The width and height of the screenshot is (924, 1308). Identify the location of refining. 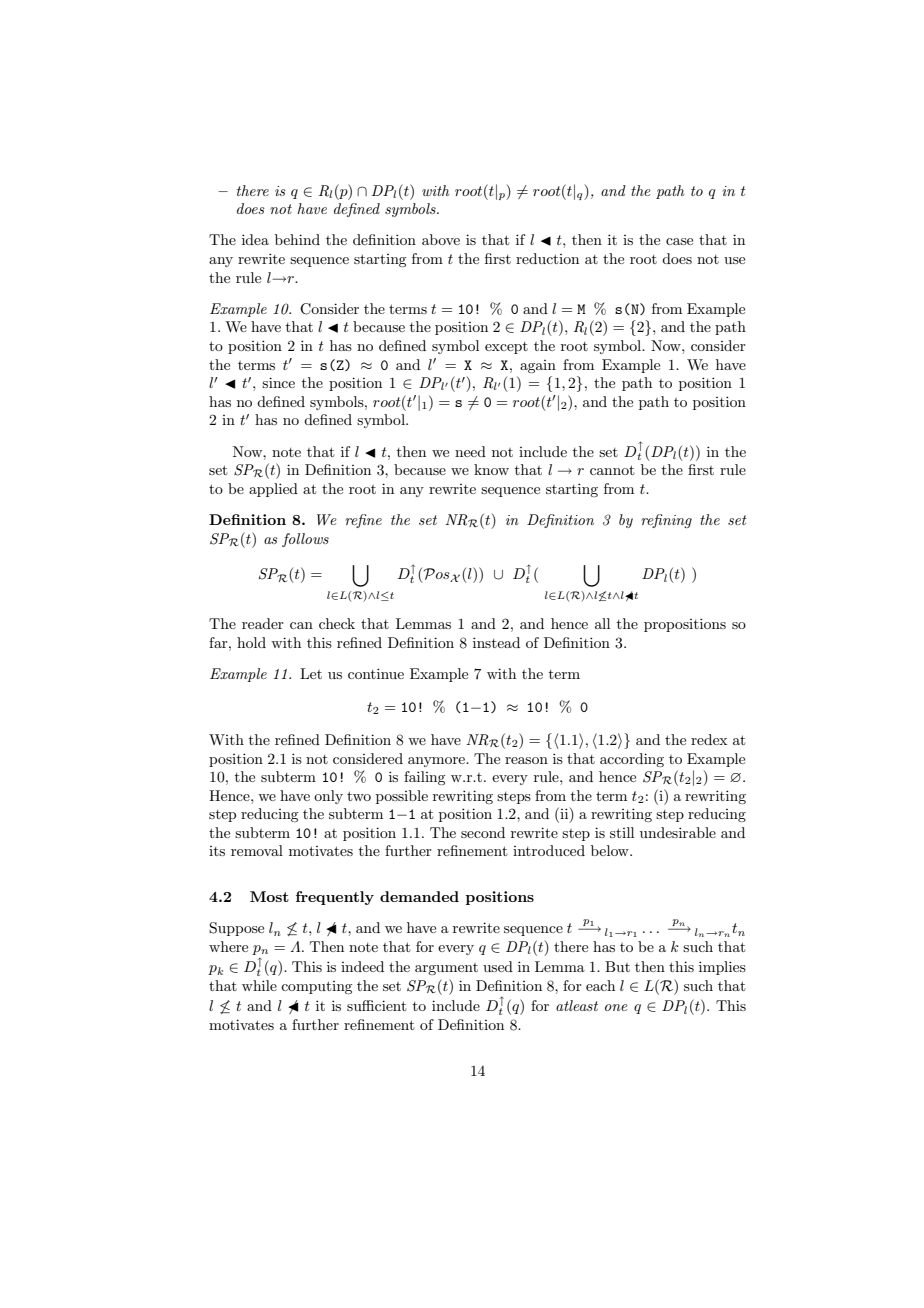
(666, 521).
